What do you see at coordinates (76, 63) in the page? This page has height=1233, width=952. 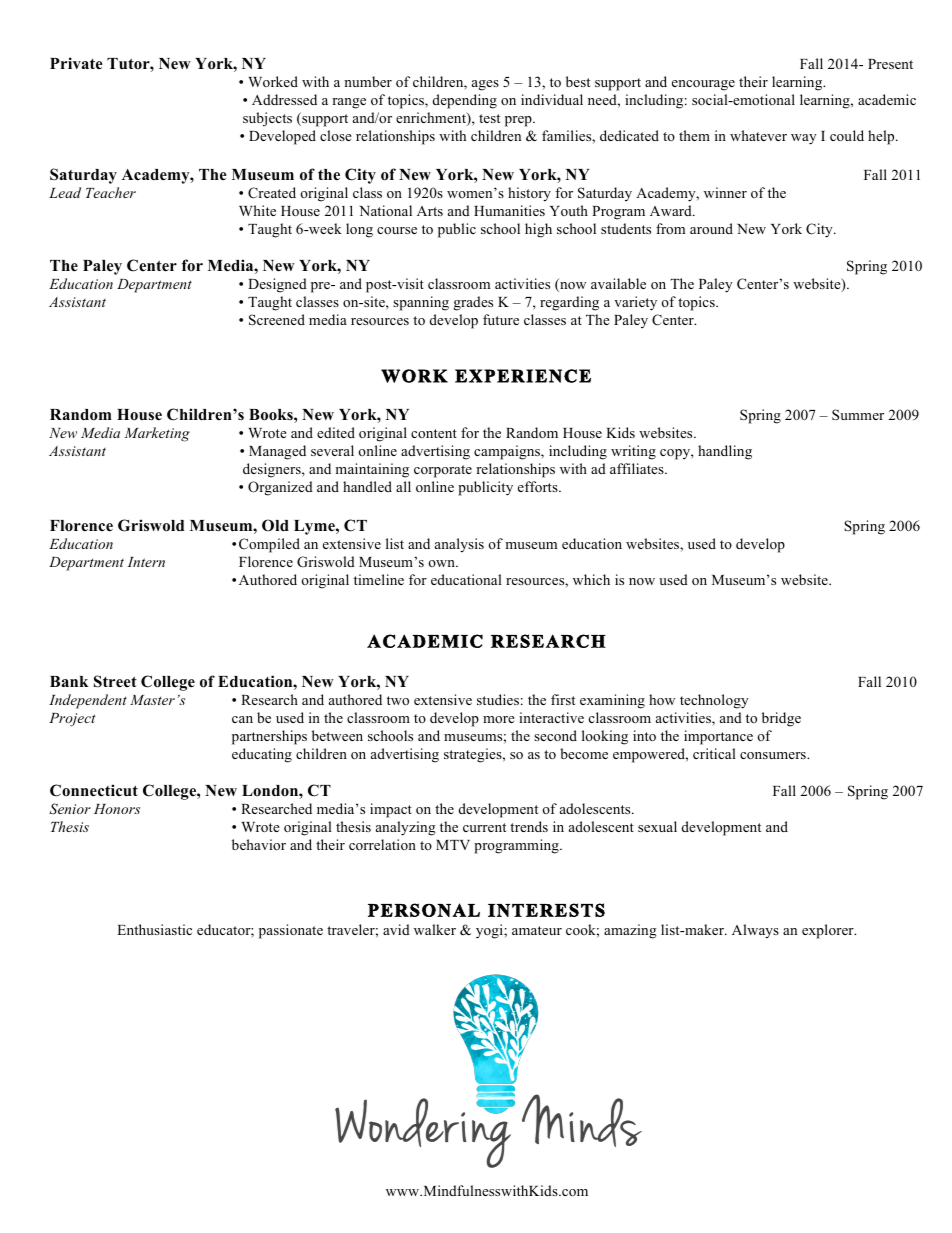 I see `Private` at bounding box center [76, 63].
